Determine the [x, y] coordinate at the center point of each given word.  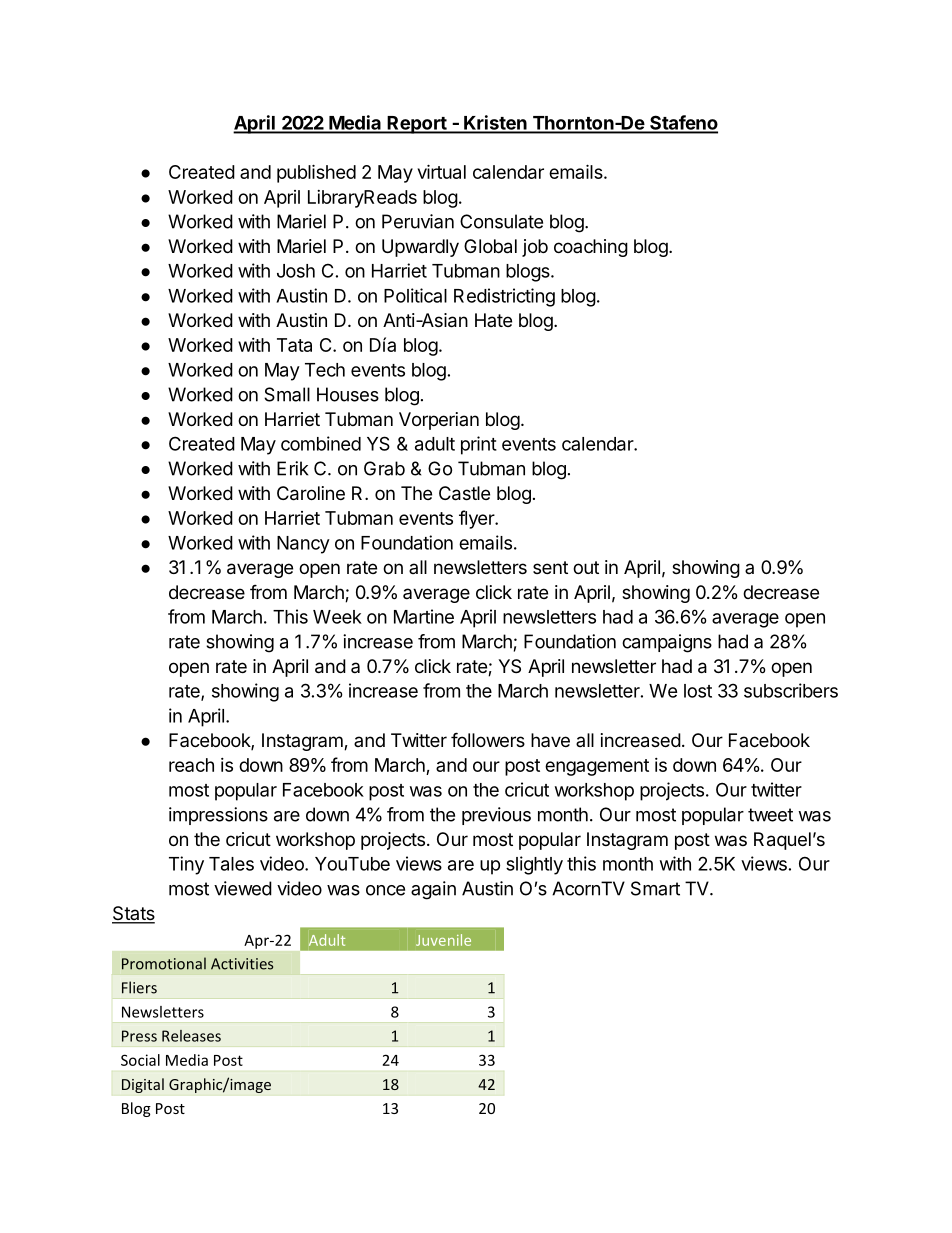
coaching [591, 248]
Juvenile [443, 940]
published [316, 173]
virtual [441, 171]
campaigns [667, 643]
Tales [231, 864]
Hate [493, 320]
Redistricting [504, 297]
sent [550, 567]
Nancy [303, 545]
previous [496, 816]
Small [287, 394]
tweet [770, 815]
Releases [191, 1036]
